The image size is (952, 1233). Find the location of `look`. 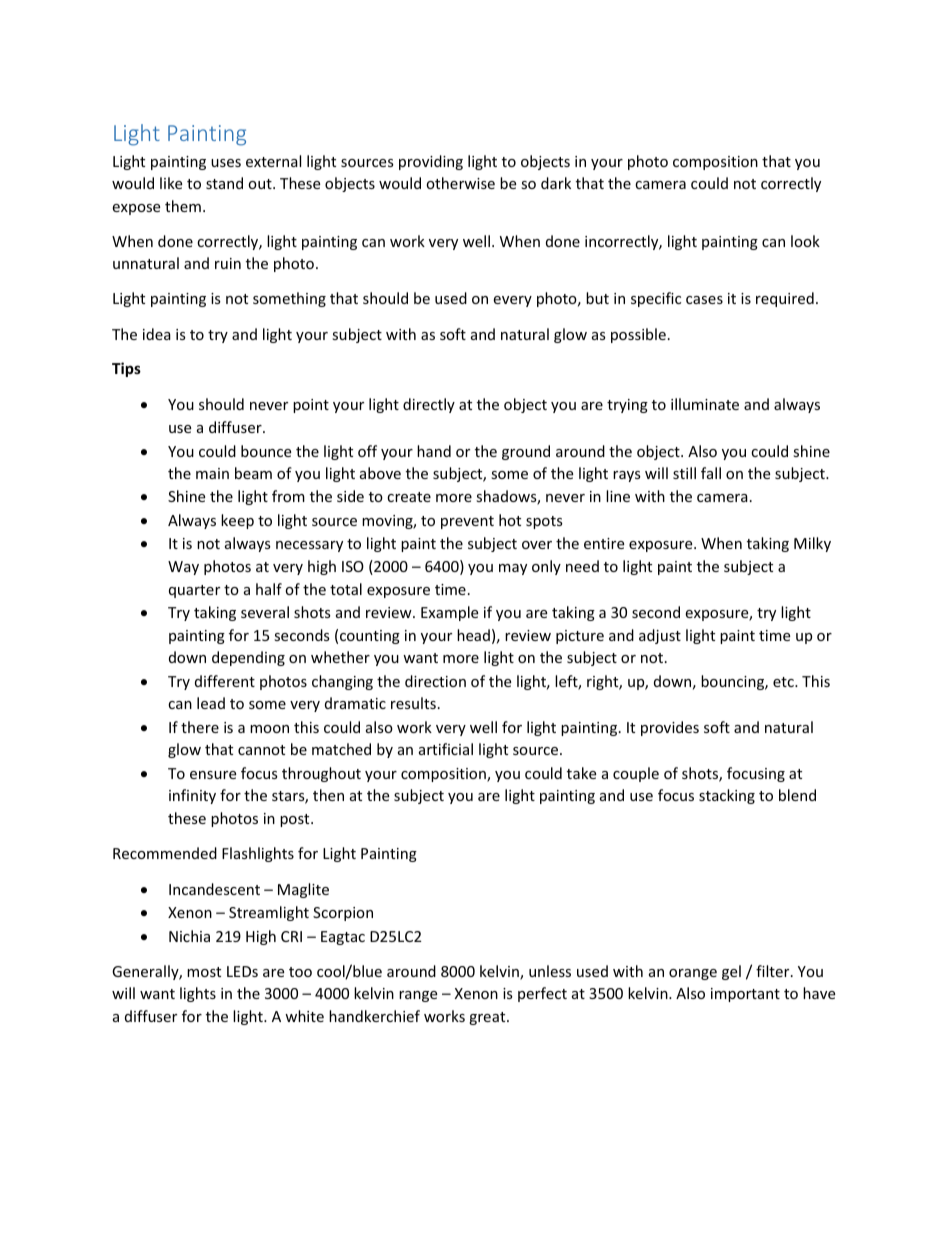

look is located at coordinates (805, 241).
